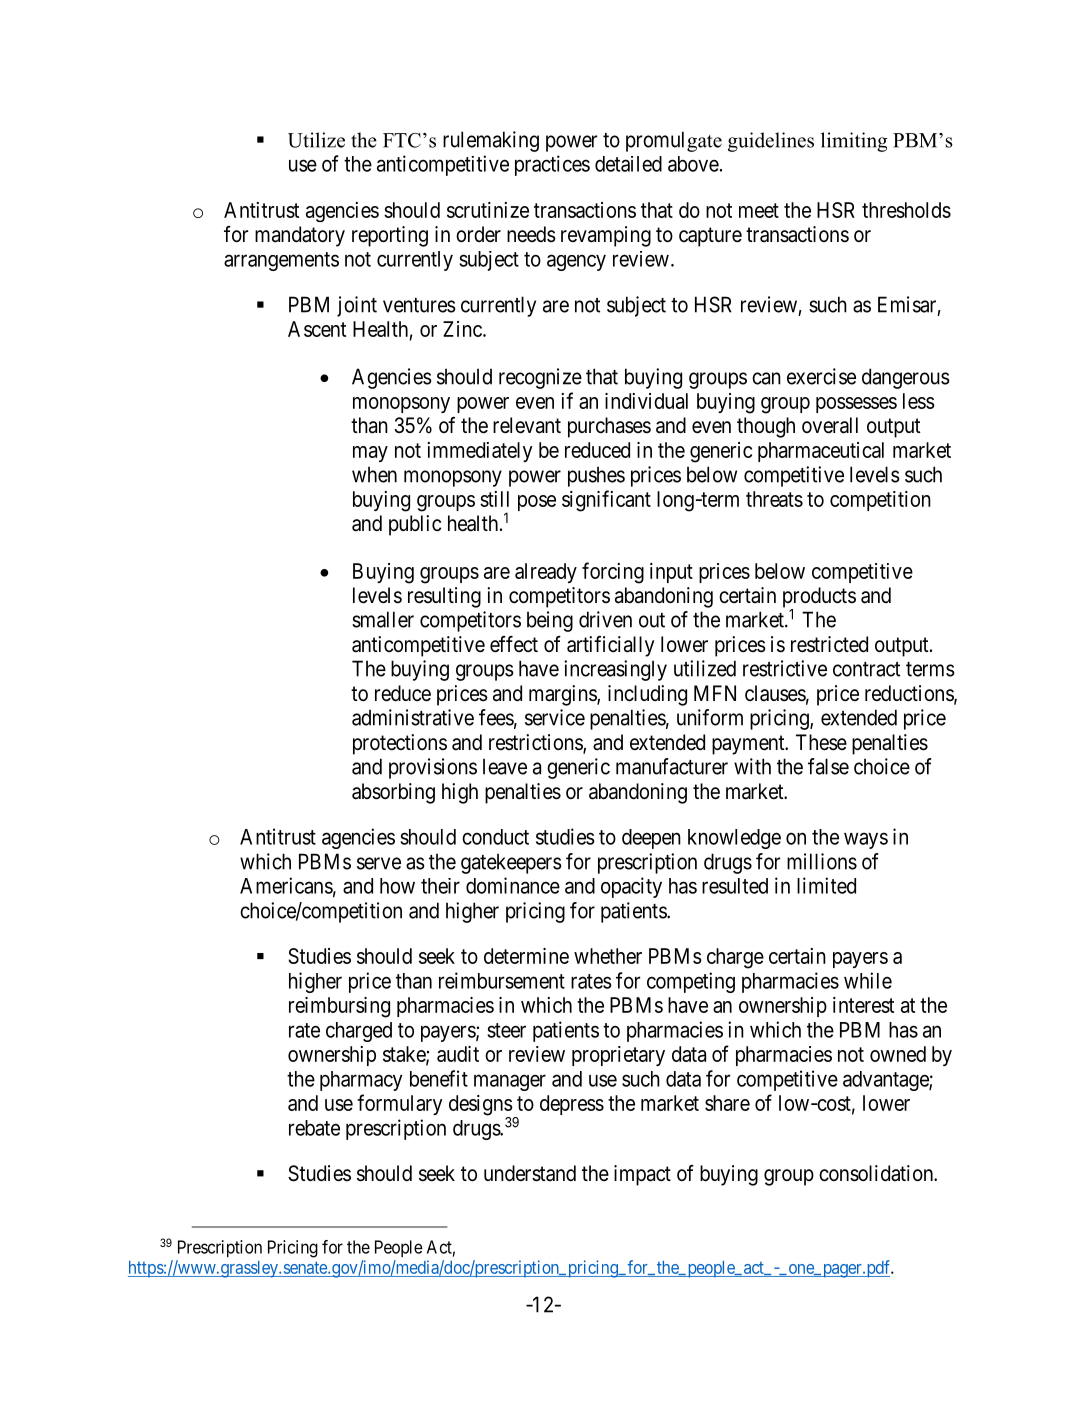 Image resolution: width=1086 pixels, height=1405 pixels. What do you see at coordinates (829, 644) in the image?
I see `restricted` at bounding box center [829, 644].
